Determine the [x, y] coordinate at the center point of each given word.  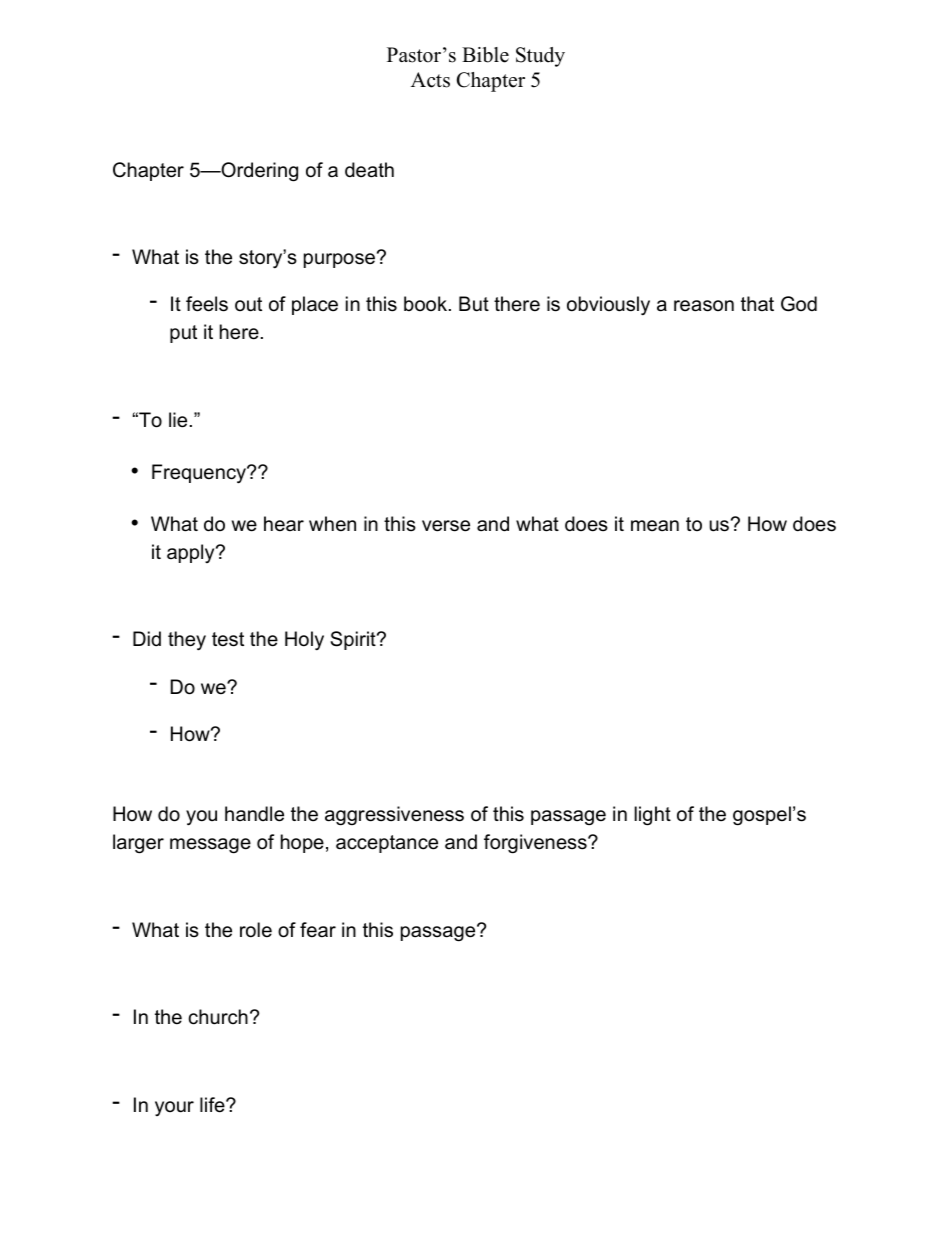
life [213, 1105]
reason [704, 306]
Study [540, 57]
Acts [430, 80]
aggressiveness [394, 816]
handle [254, 814]
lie [178, 420]
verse [446, 526]
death [369, 170]
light [652, 816]
